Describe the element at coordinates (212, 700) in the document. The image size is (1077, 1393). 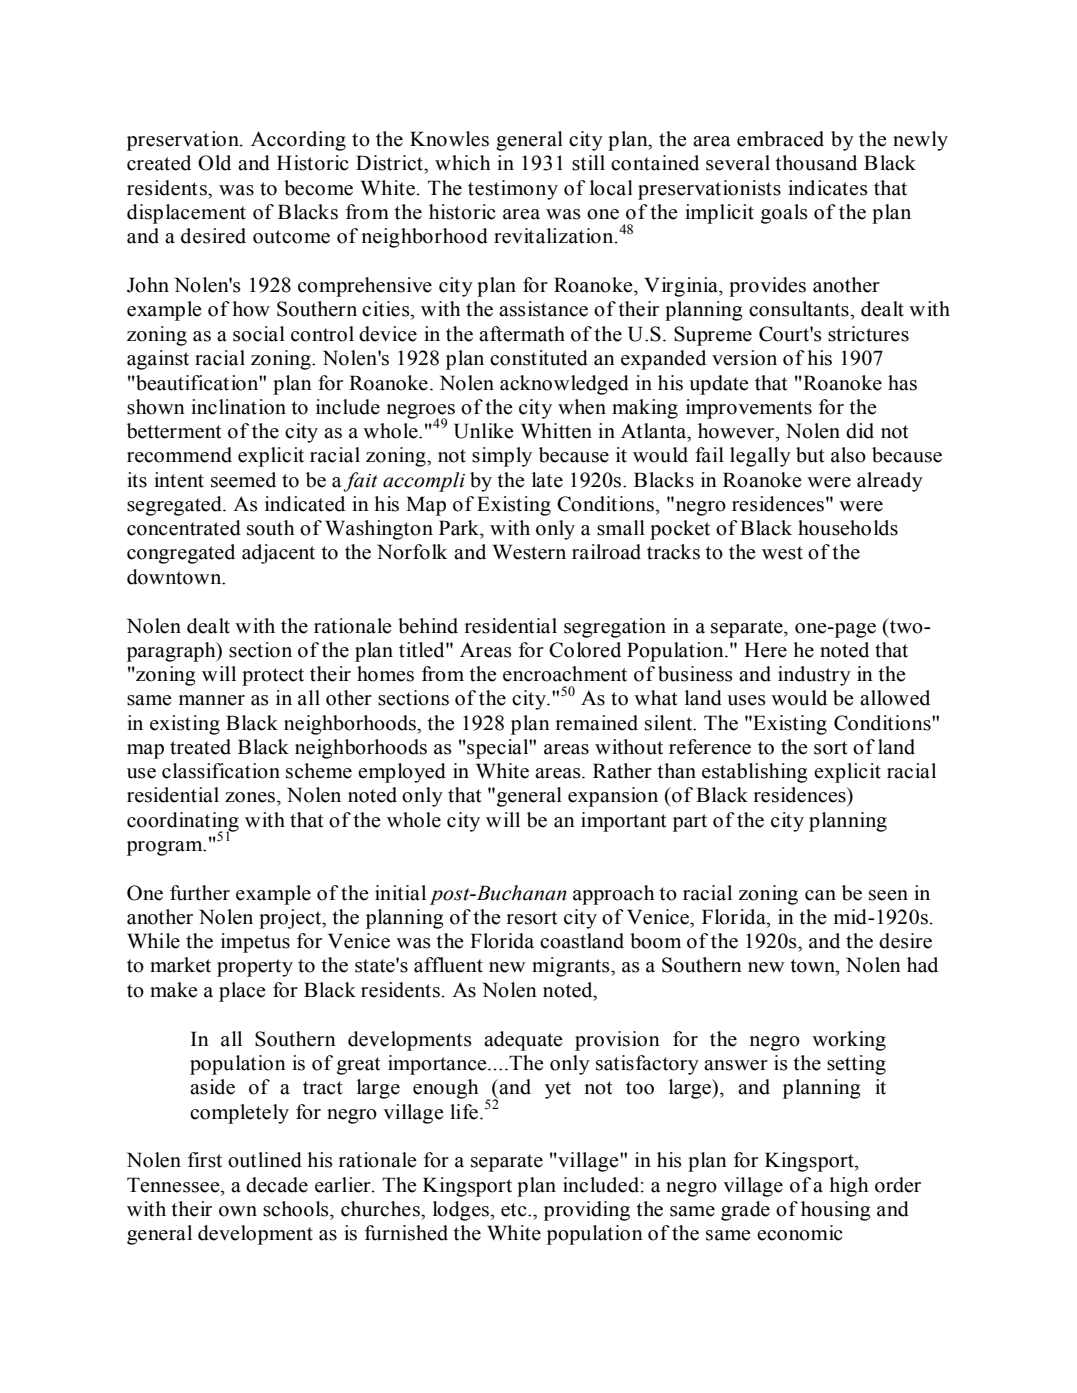
I see `manner` at that location.
